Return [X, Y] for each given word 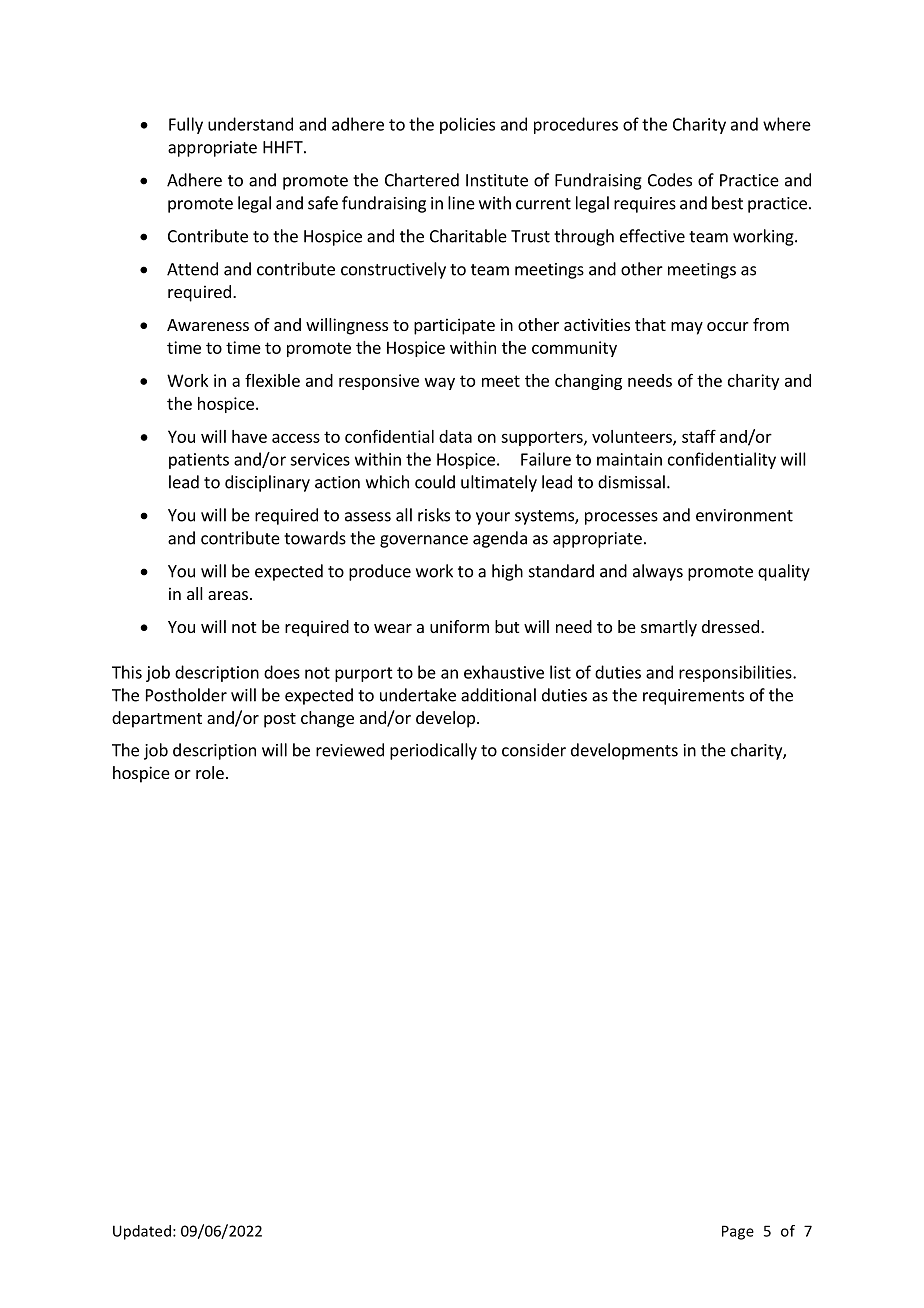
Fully [186, 125]
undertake [418, 695]
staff [699, 436]
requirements [693, 697]
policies [467, 125]
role [210, 772]
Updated [142, 1232]
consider [534, 750]
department [157, 719]
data [455, 436]
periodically [433, 751]
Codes [670, 180]
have [249, 436]
